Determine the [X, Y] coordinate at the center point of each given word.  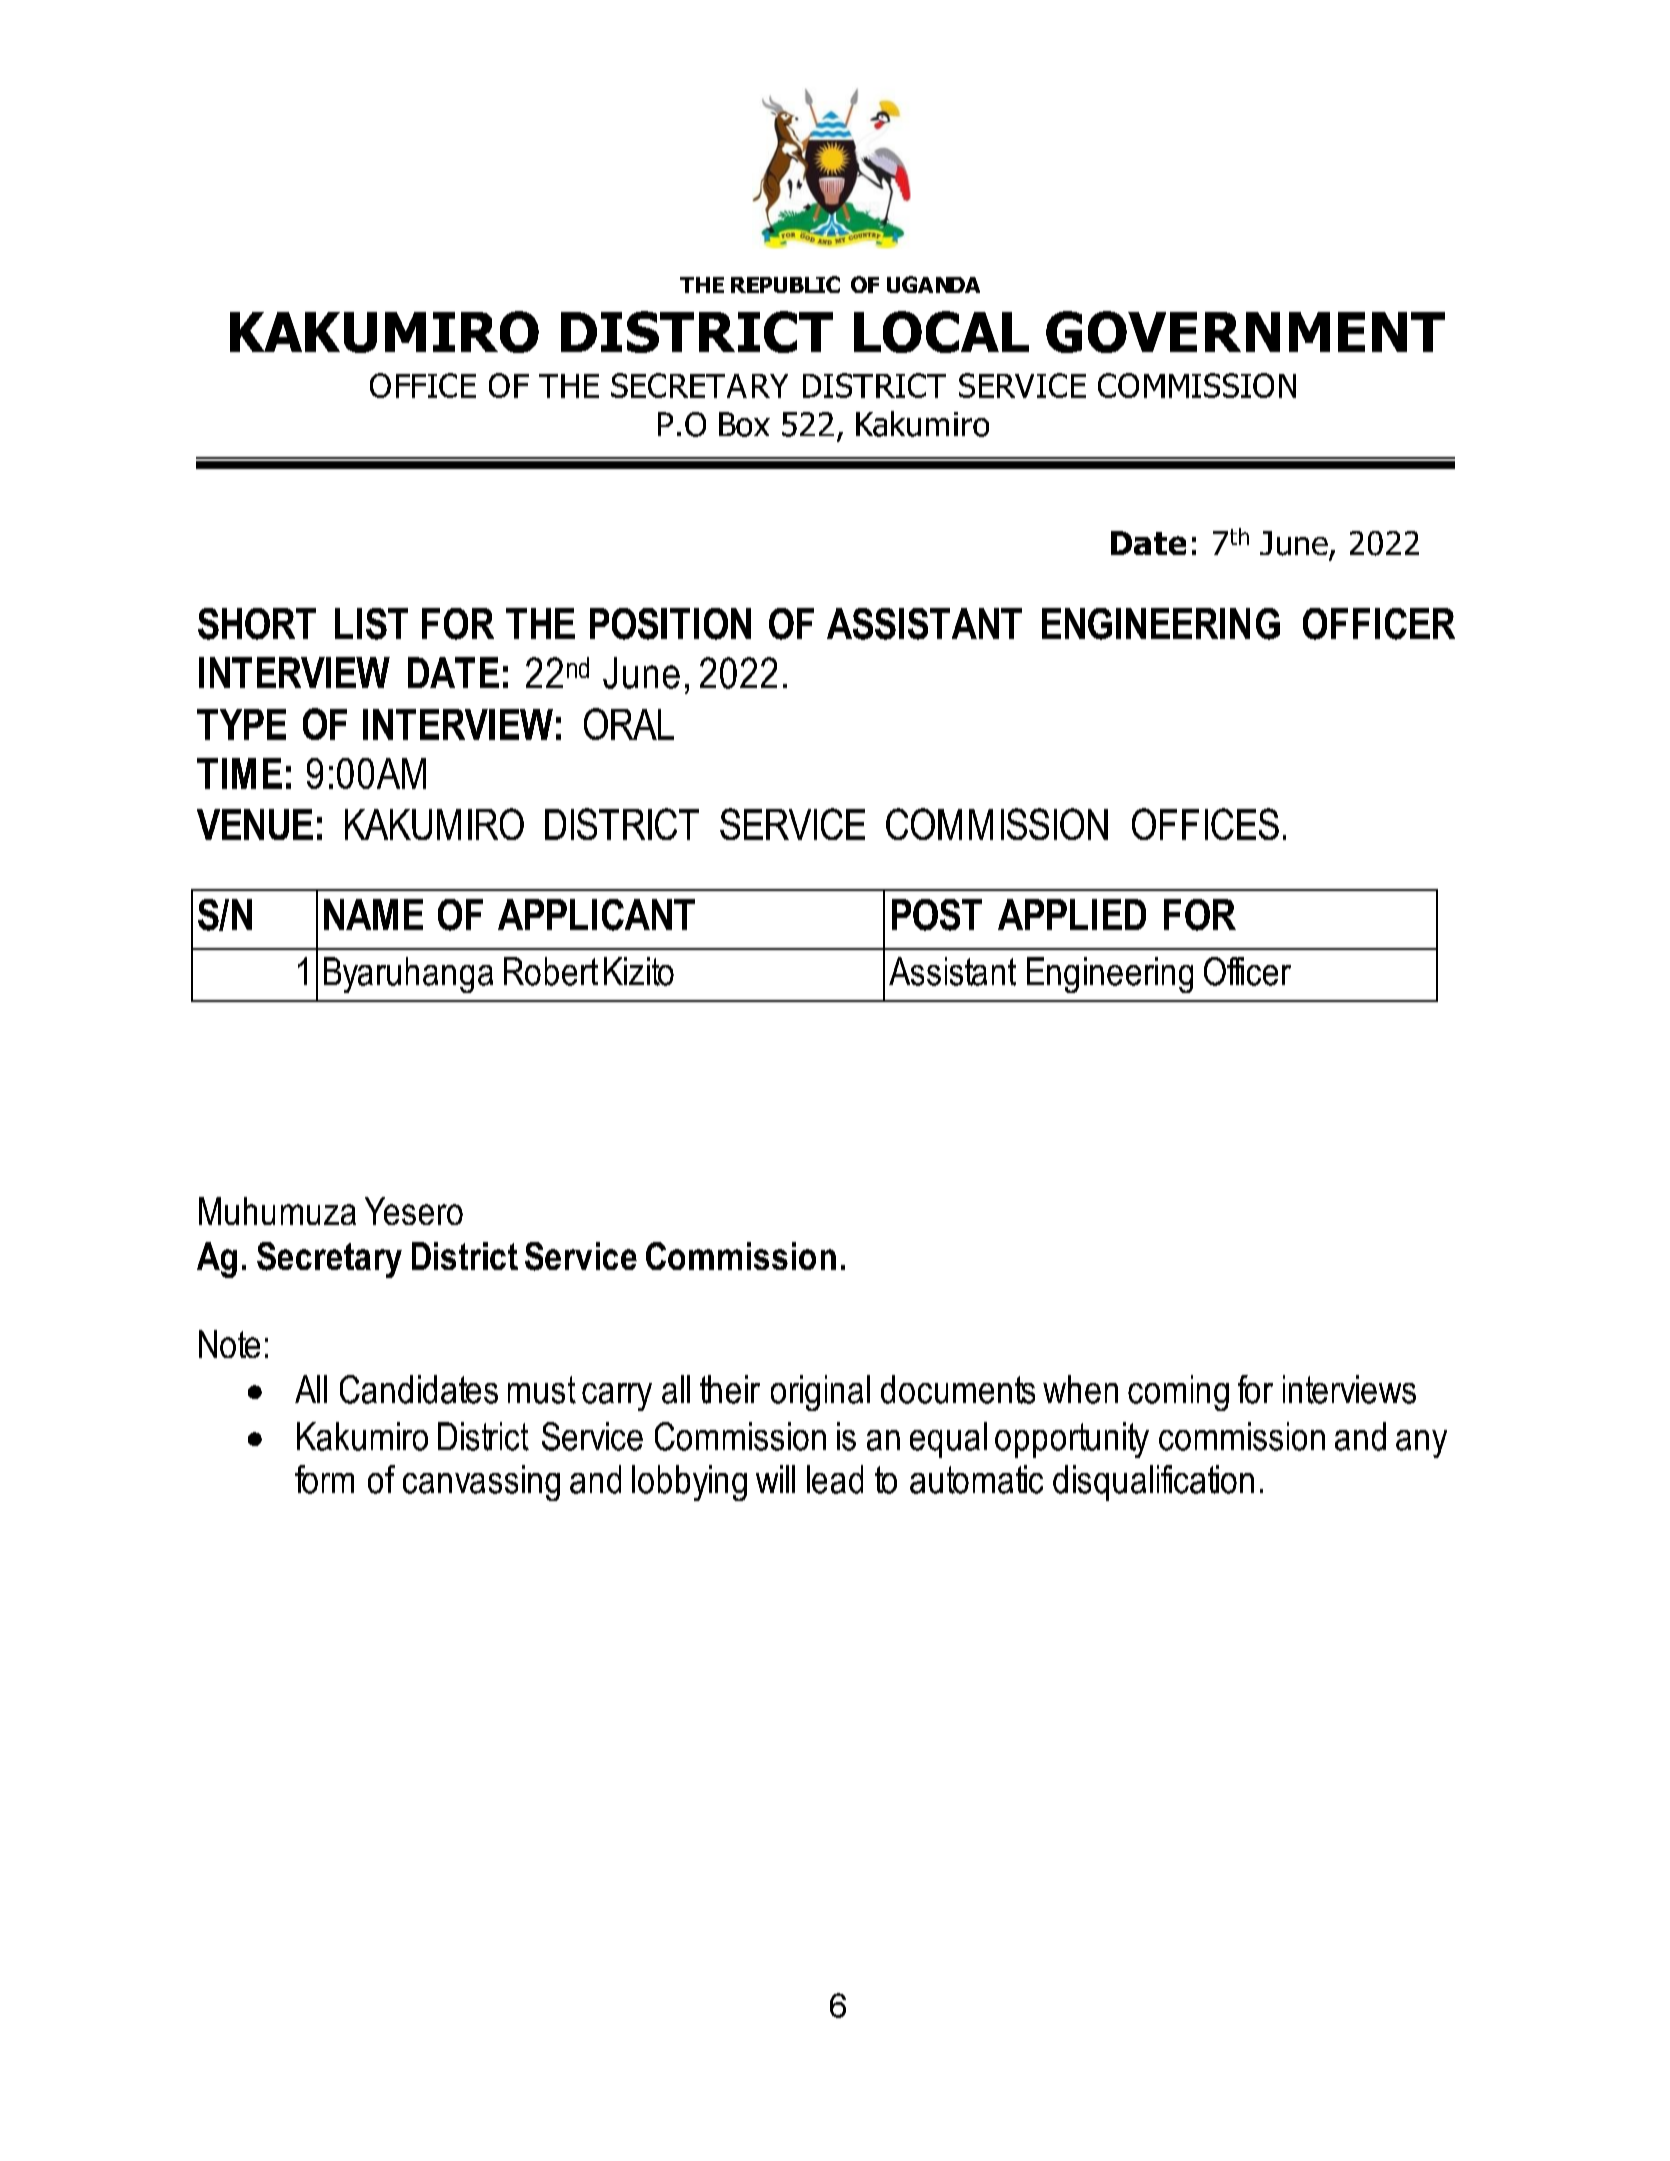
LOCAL [941, 332]
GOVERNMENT [1245, 332]
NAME [373, 914]
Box [744, 424]
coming [1178, 1393]
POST [937, 915]
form [324, 1479]
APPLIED [1072, 914]
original [820, 1393]
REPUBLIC [785, 284]
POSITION [670, 624]
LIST [371, 624]
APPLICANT [596, 915]
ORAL [629, 724]
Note [229, 1344]
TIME [239, 773]
